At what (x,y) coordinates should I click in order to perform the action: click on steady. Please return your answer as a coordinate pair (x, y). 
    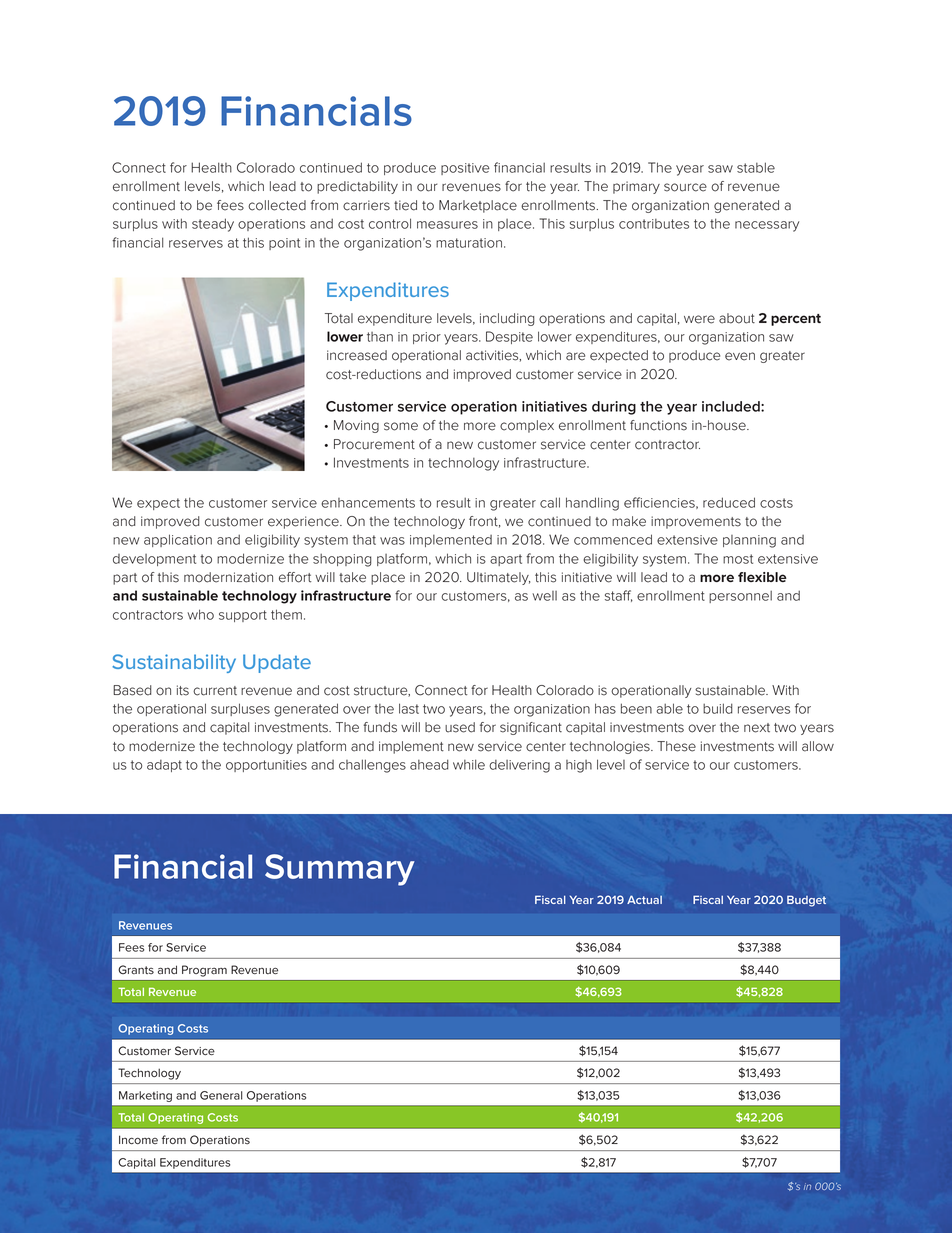
    Looking at the image, I should click on (213, 225).
